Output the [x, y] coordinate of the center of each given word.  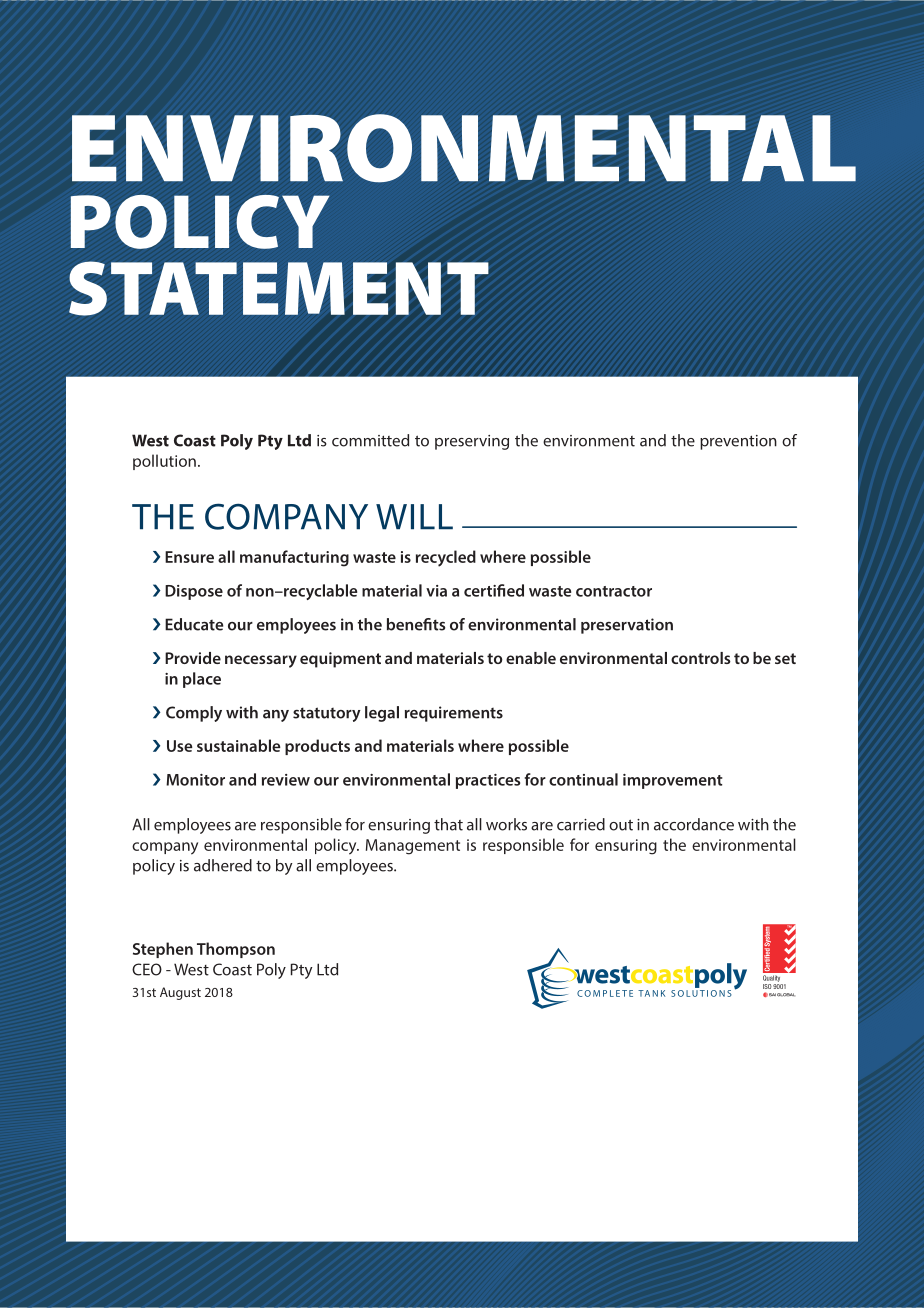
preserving [472, 442]
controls [701, 658]
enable [531, 658]
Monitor [195, 780]
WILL [414, 517]
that [448, 824]
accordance [694, 824]
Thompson [236, 950]
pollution [164, 462]
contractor [614, 591]
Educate [194, 624]
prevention [738, 442]
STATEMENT [279, 288]
